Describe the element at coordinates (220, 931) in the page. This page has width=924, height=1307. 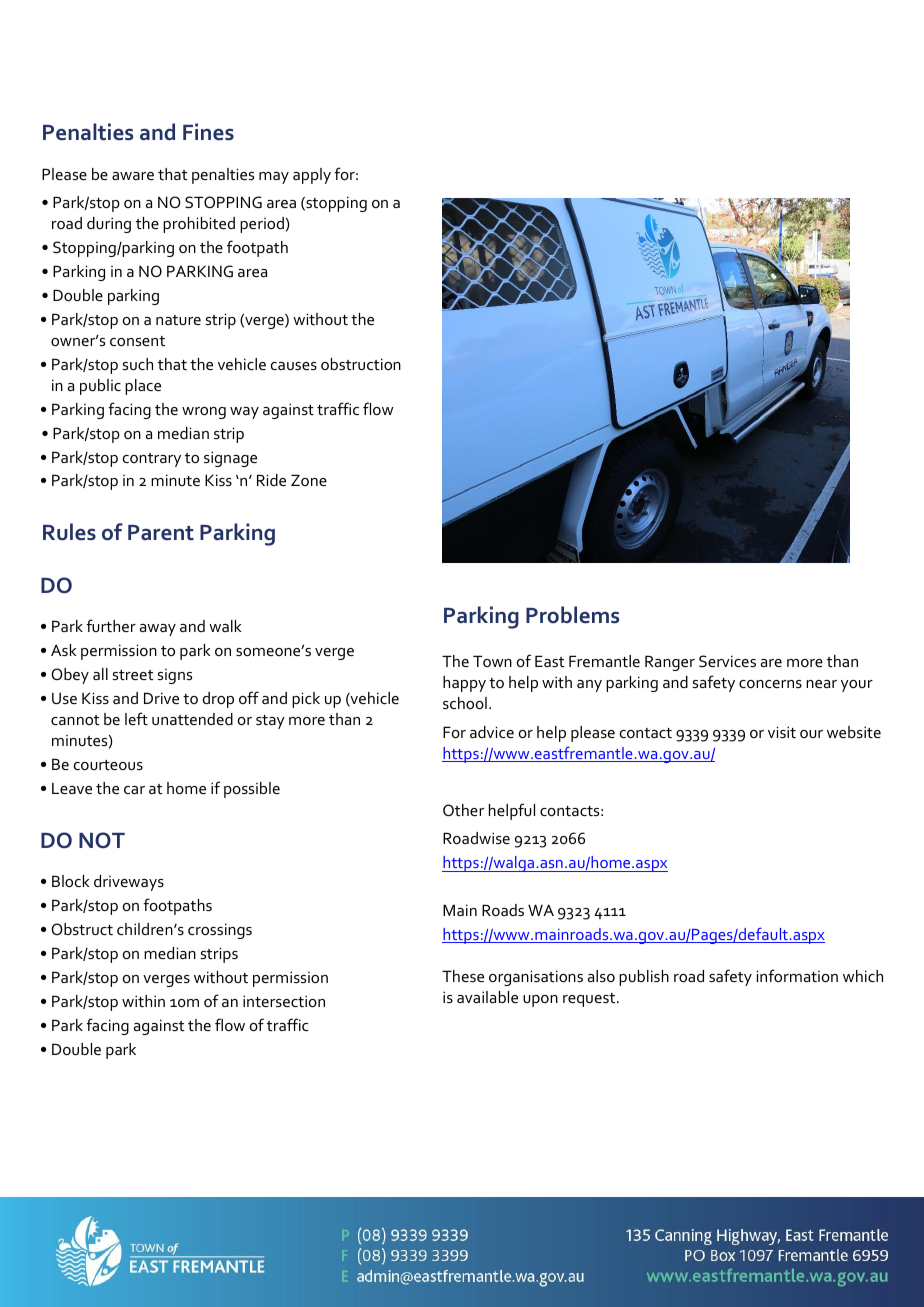
I see `crossings` at that location.
